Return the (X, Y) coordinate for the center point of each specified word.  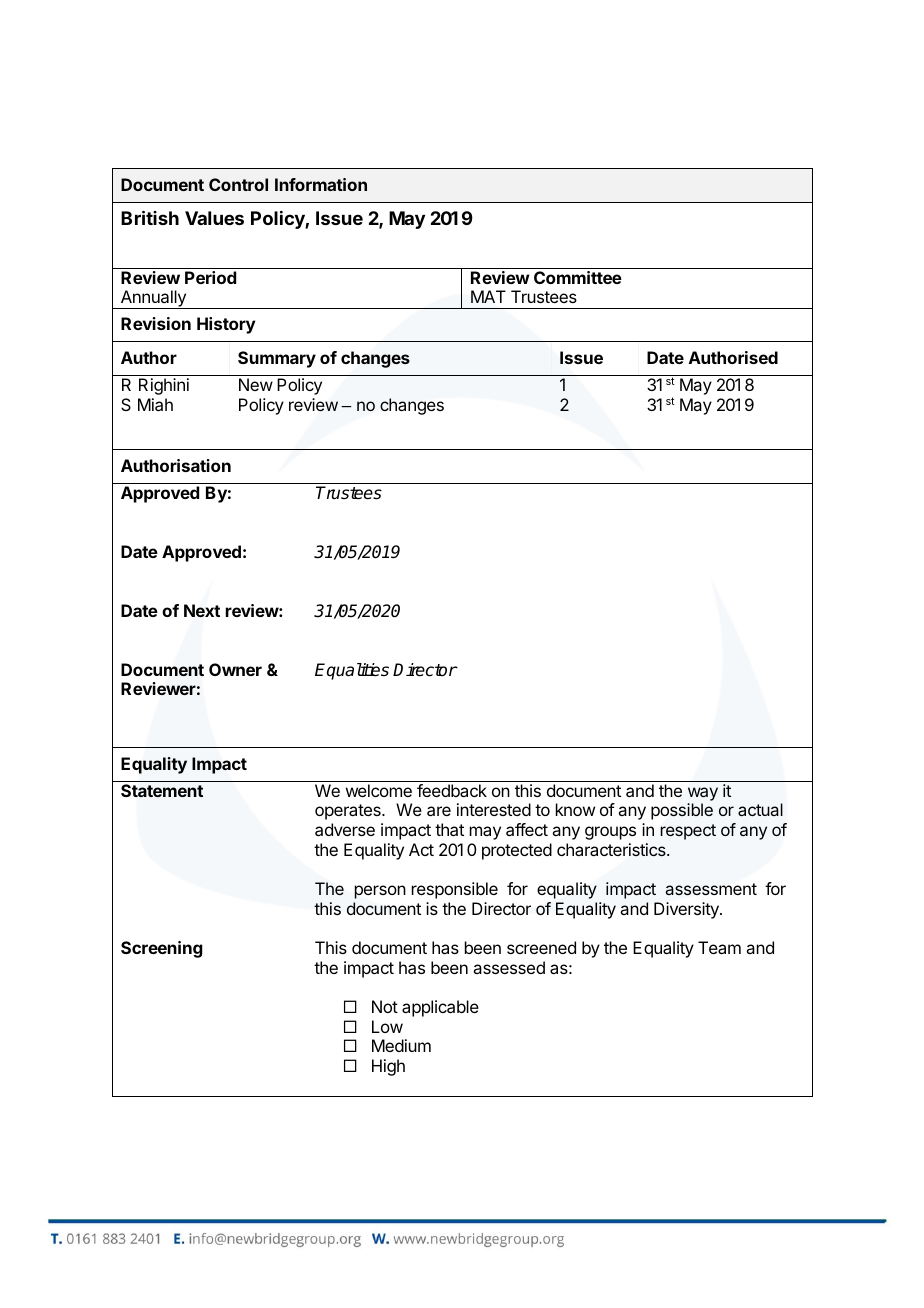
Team (719, 947)
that (449, 829)
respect (688, 832)
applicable (440, 1008)
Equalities (352, 671)
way (703, 794)
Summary (277, 359)
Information (321, 184)
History (226, 325)
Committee (578, 277)
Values (214, 218)
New (256, 384)
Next (202, 610)
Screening (162, 949)
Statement (162, 790)
